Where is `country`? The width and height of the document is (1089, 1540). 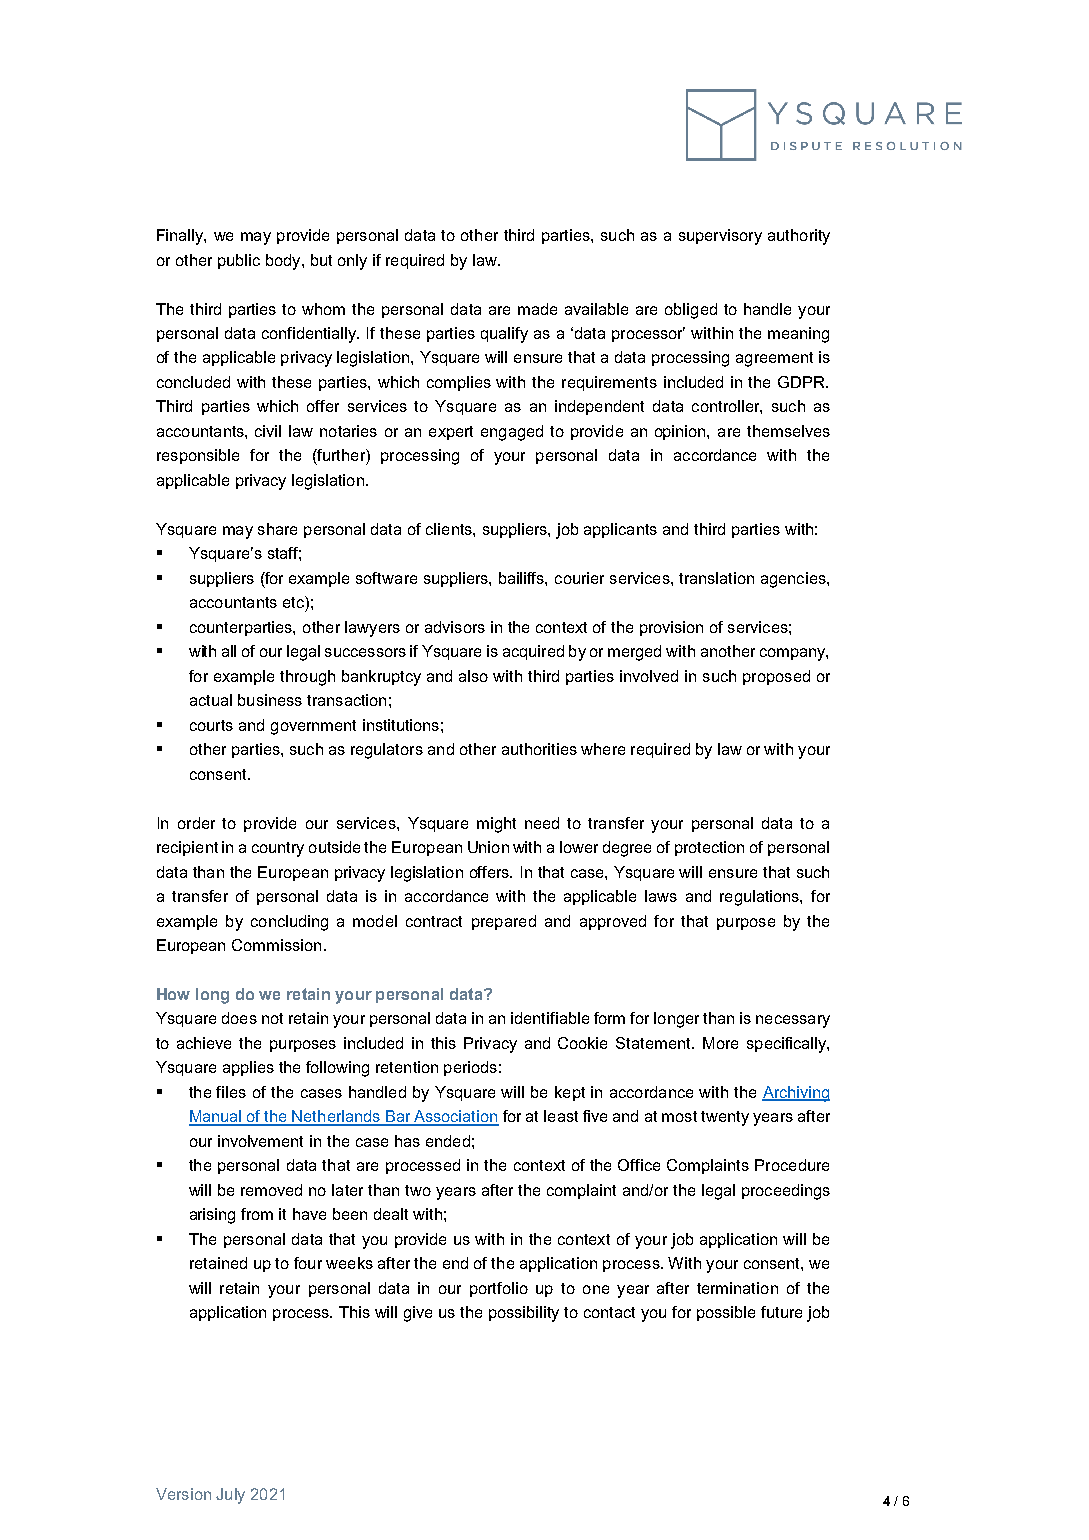 country is located at coordinates (278, 849).
